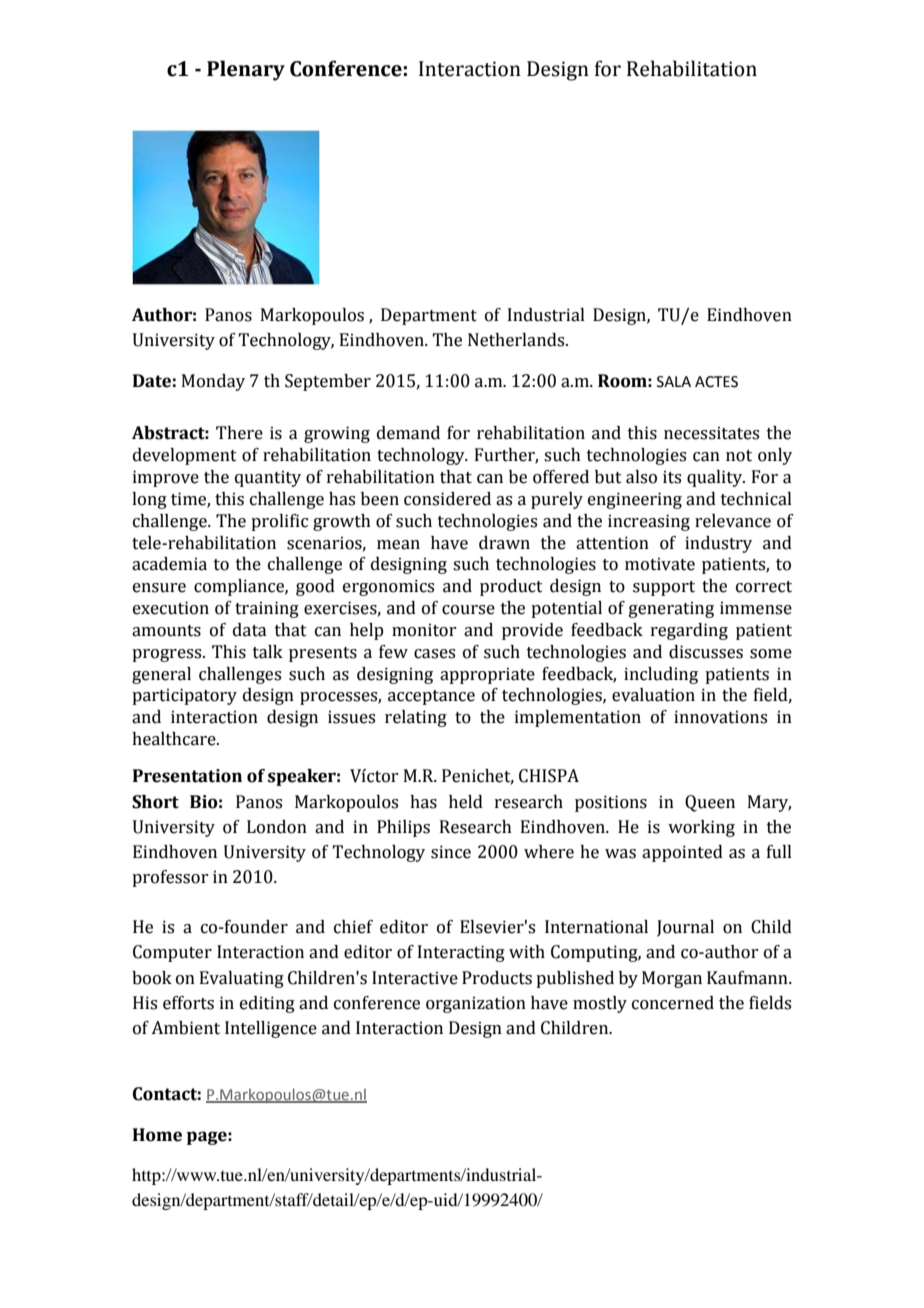  Describe the element at coordinates (517, 340) in the page. I see `Netherlands` at that location.
